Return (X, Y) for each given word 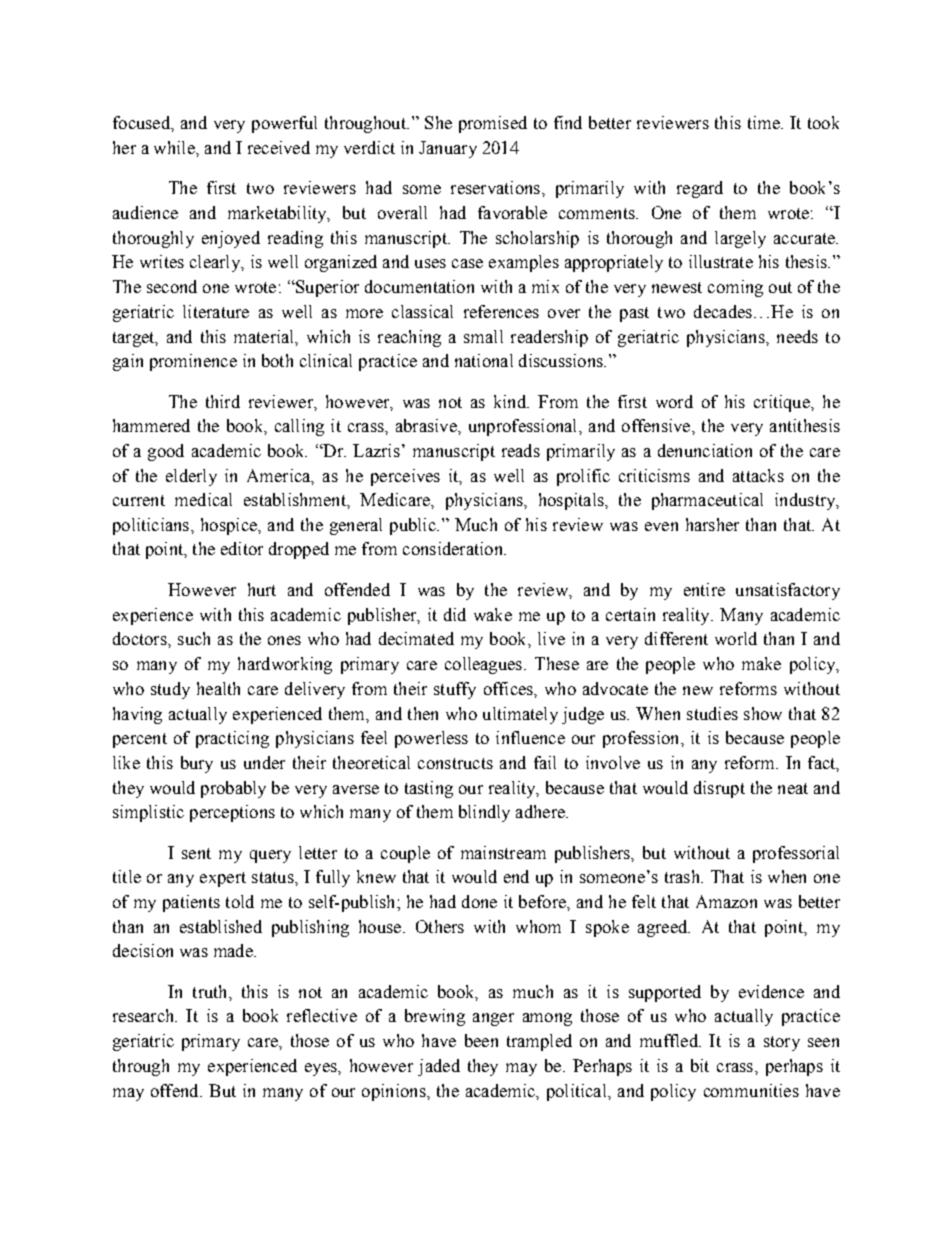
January (448, 149)
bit (700, 1065)
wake (493, 614)
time (765, 122)
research (145, 1015)
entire (704, 589)
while (175, 147)
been (481, 1040)
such (194, 638)
